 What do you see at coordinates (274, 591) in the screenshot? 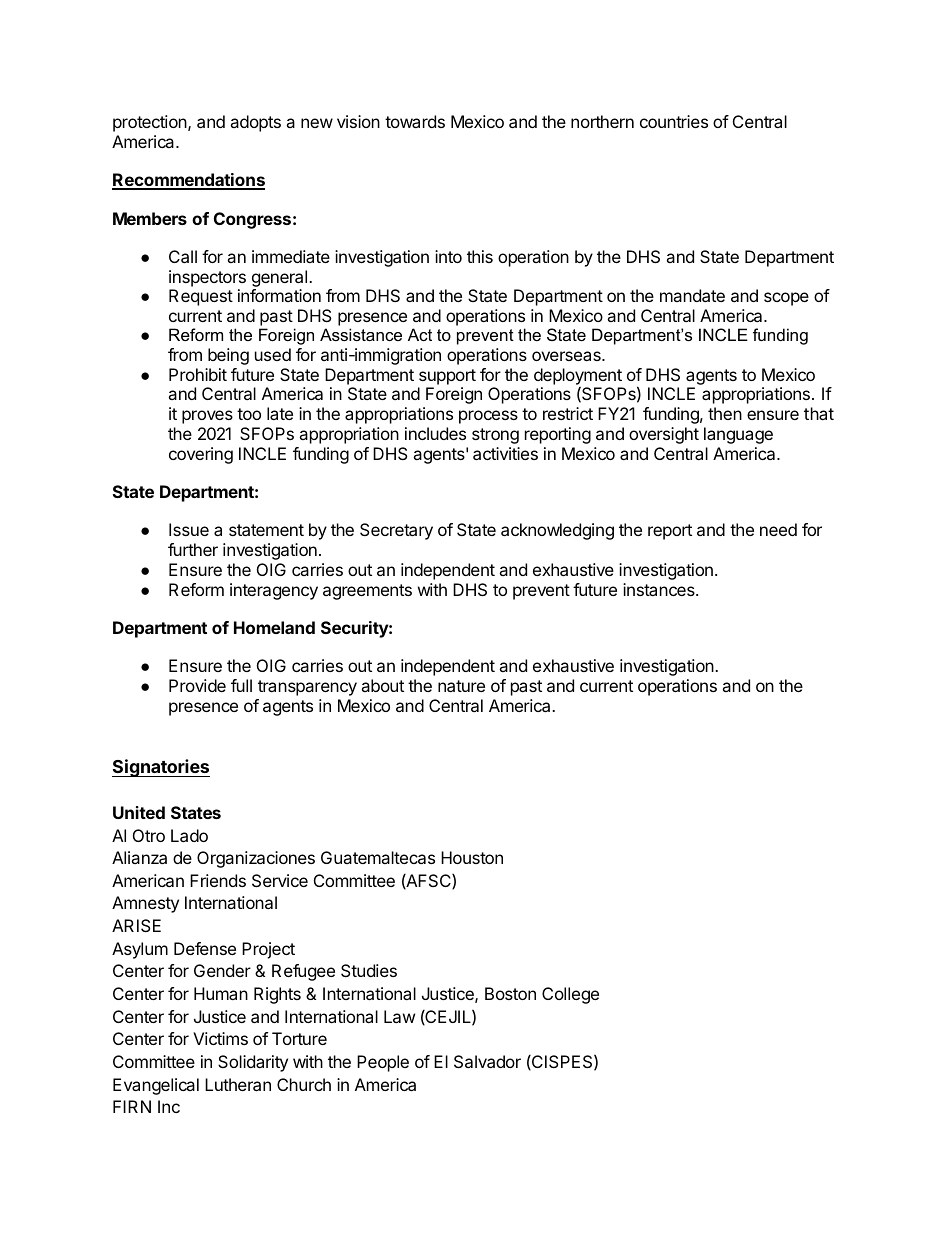
I see `interagency` at bounding box center [274, 591].
